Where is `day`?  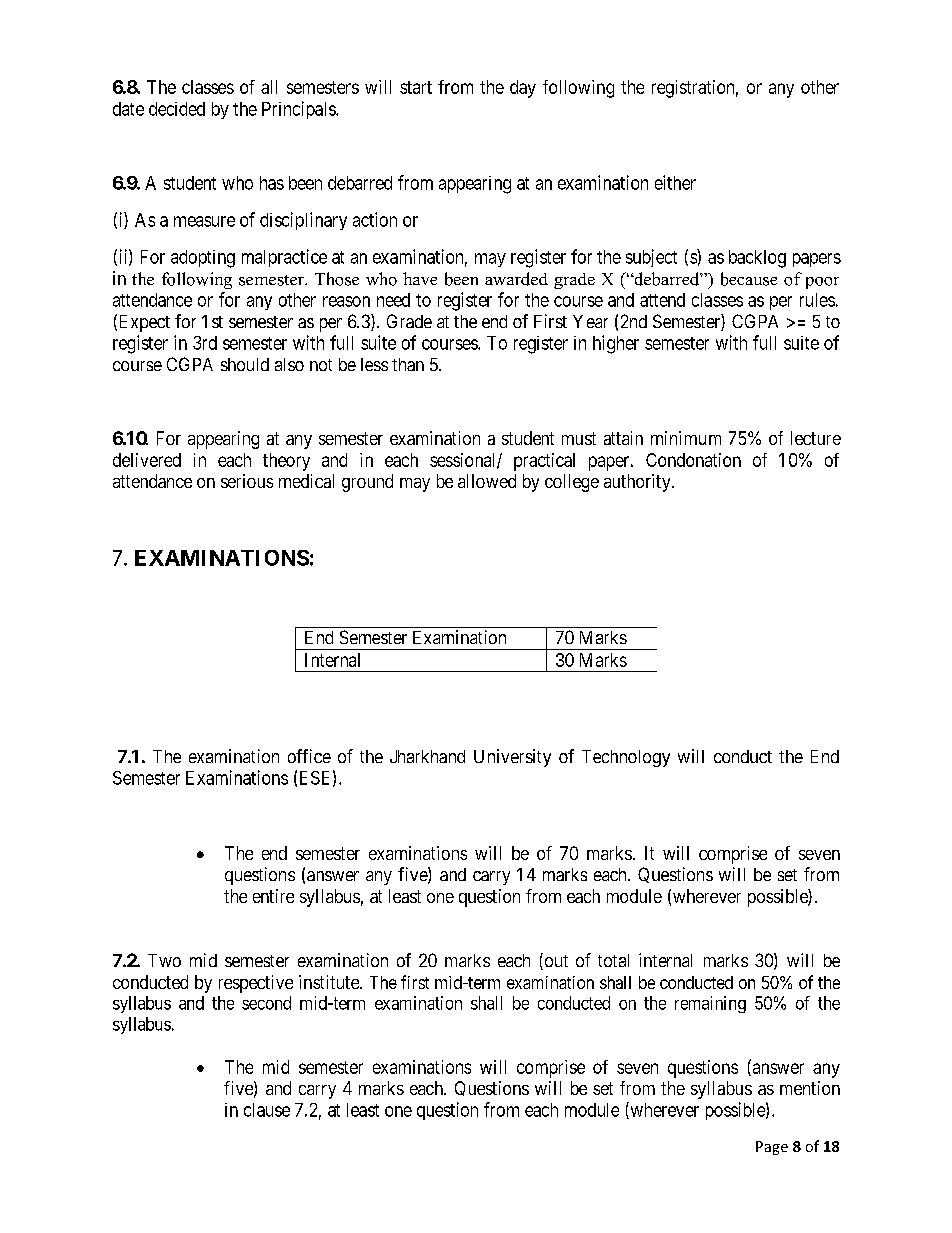
day is located at coordinates (523, 89).
